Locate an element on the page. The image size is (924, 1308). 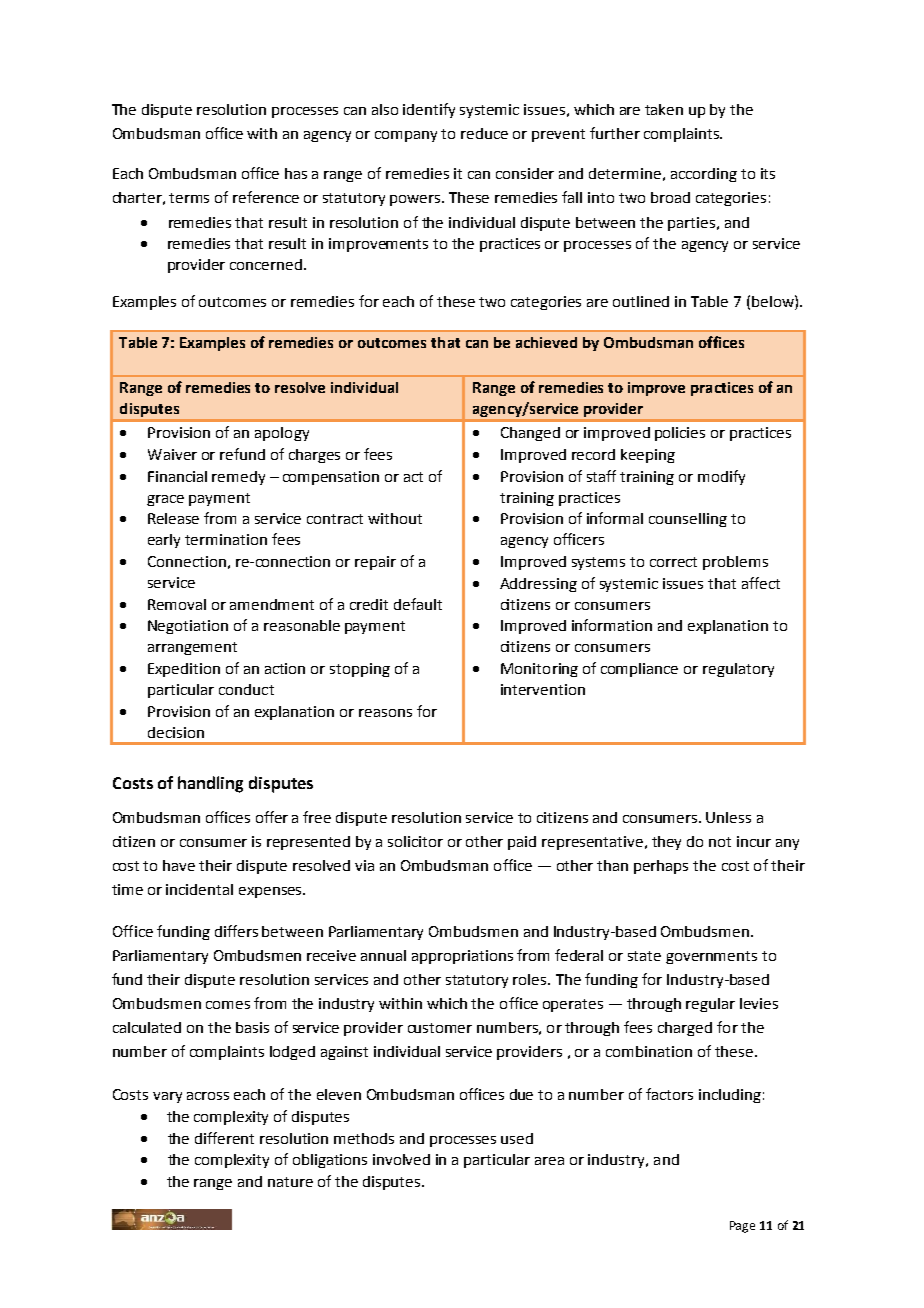
involved is located at coordinates (401, 1159).
